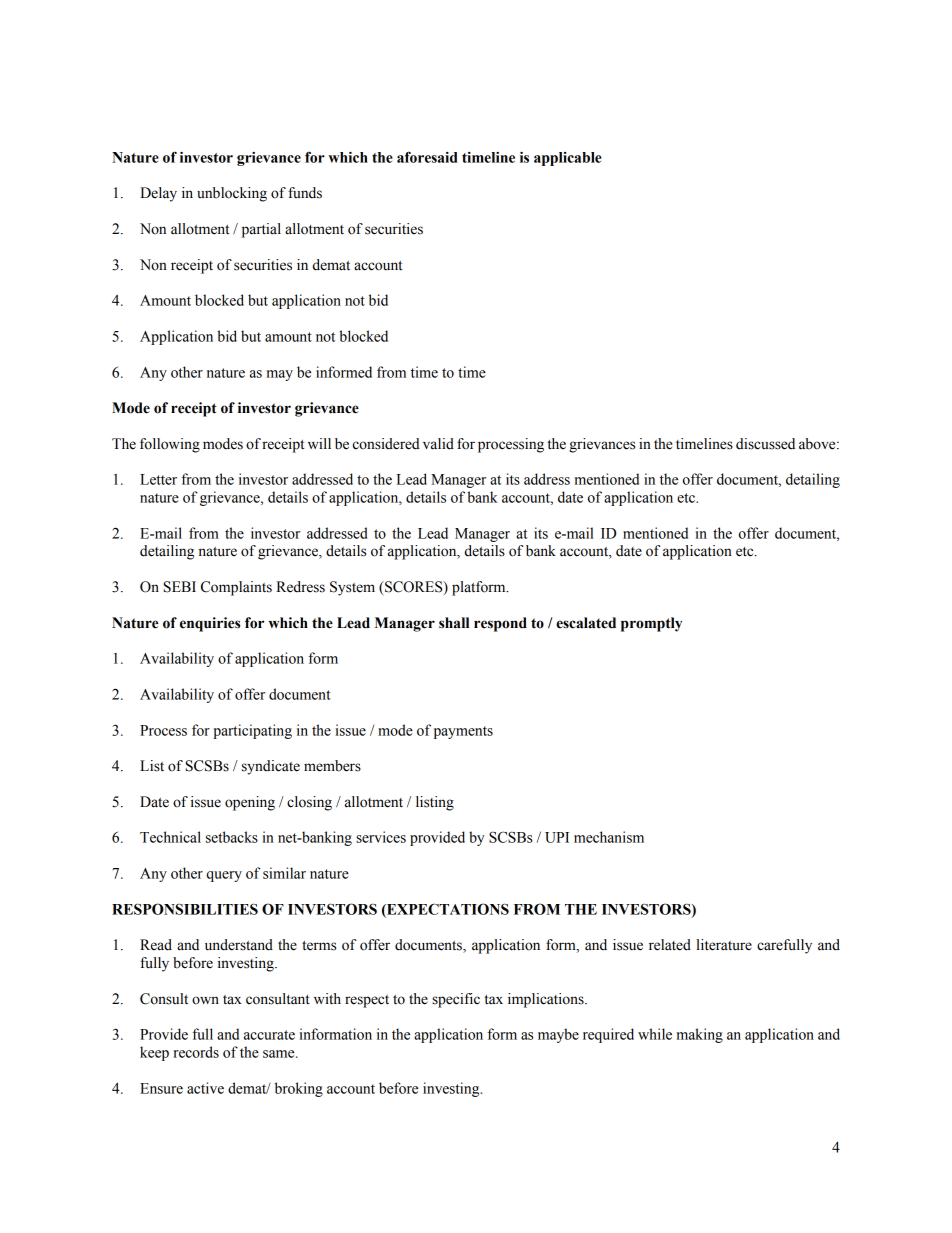 The image size is (952, 1233). Describe the element at coordinates (609, 837) in the screenshot. I see `mechanism` at that location.
